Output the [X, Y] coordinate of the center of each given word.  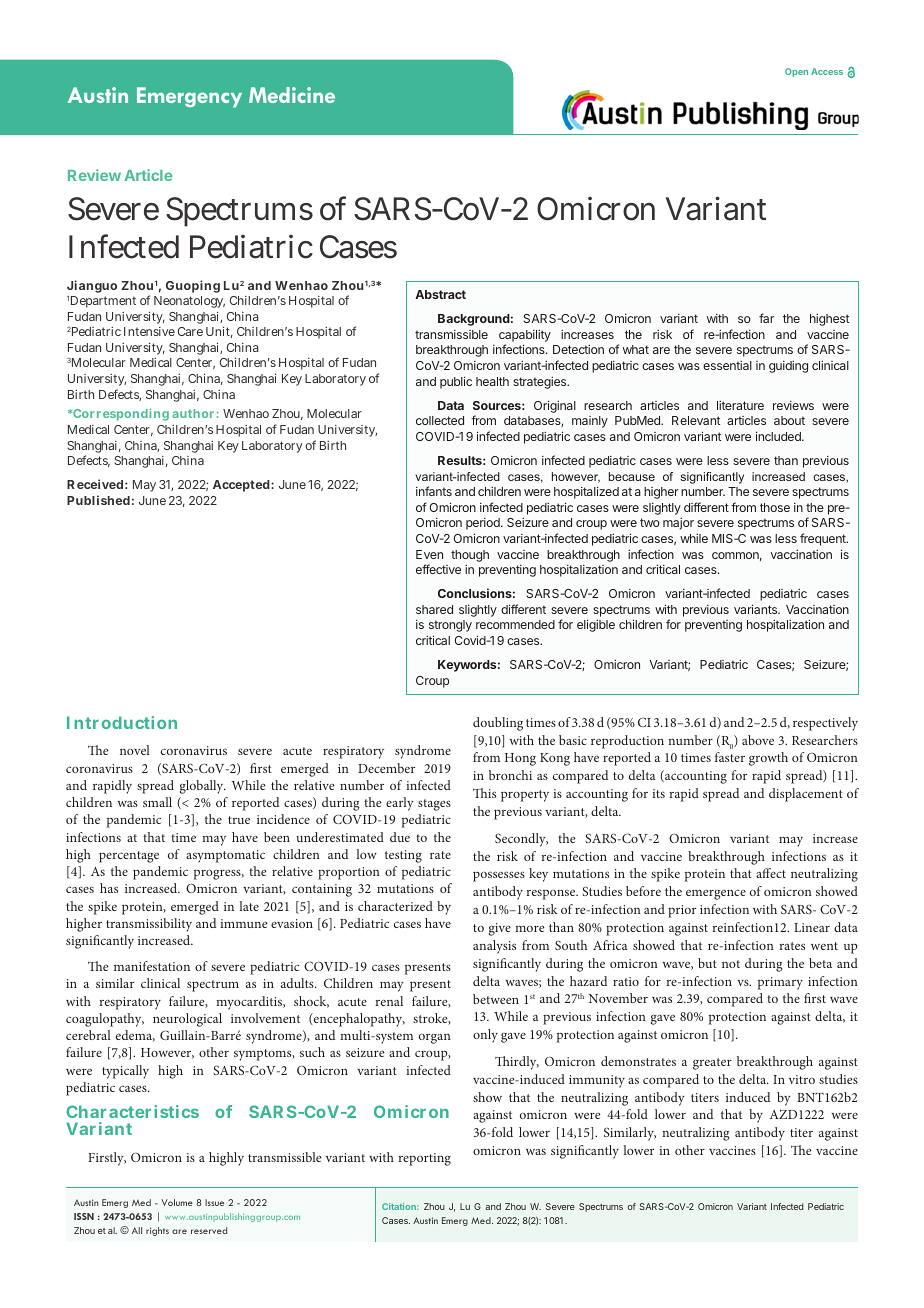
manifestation [152, 966]
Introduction [122, 722]
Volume [177, 1202]
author [193, 413]
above [758, 740]
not [731, 964]
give [500, 929]
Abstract [440, 294]
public [456, 382]
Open [796, 72]
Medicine [292, 95]
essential [727, 365]
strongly [450, 626]
